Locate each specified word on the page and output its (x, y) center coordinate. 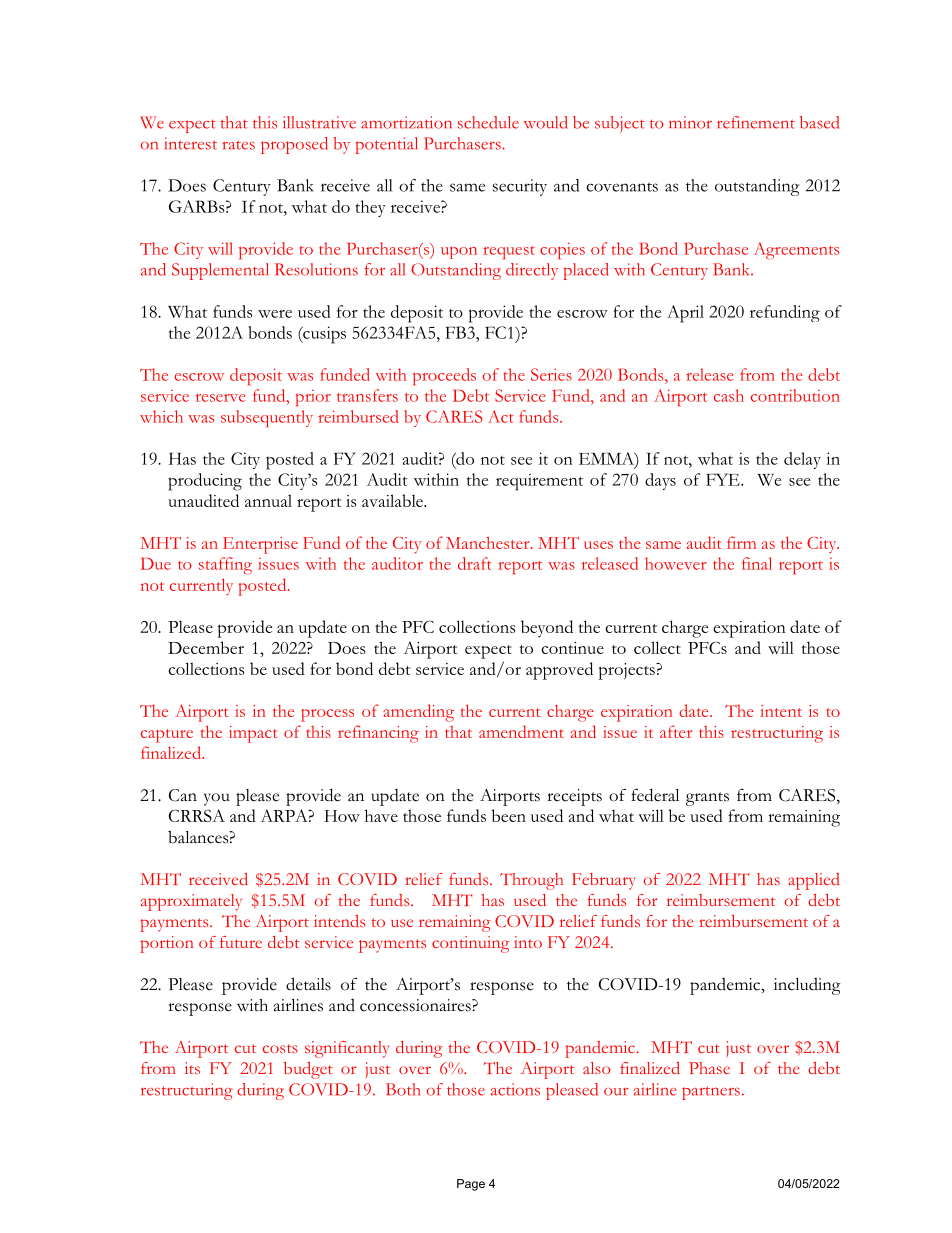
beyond (547, 629)
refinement (756, 122)
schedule (488, 122)
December (206, 647)
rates (238, 145)
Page (471, 1185)
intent (781, 711)
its (192, 1068)
